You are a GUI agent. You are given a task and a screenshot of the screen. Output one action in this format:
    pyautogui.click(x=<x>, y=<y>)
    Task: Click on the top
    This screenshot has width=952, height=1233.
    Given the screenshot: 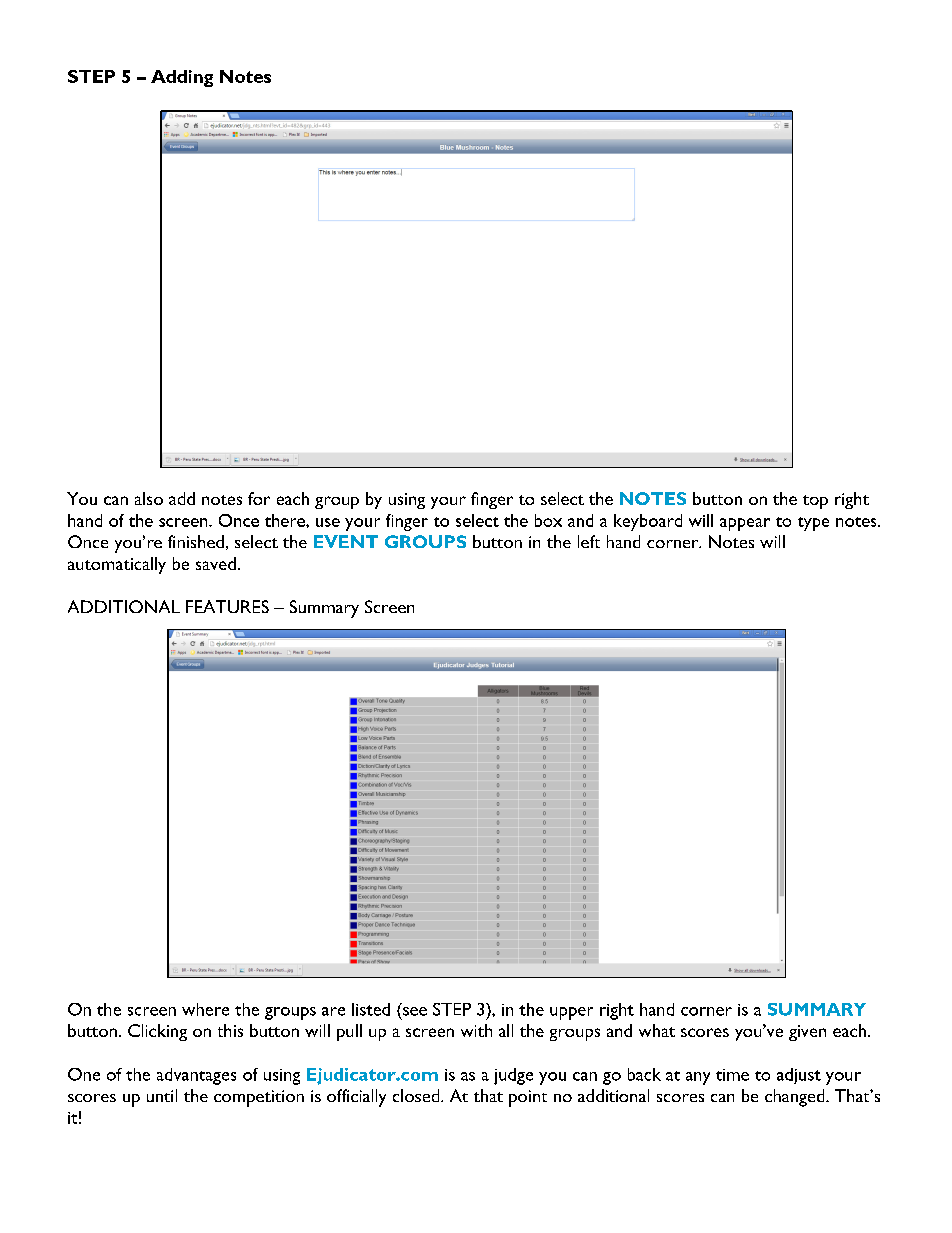 What is the action you would take?
    pyautogui.click(x=815, y=502)
